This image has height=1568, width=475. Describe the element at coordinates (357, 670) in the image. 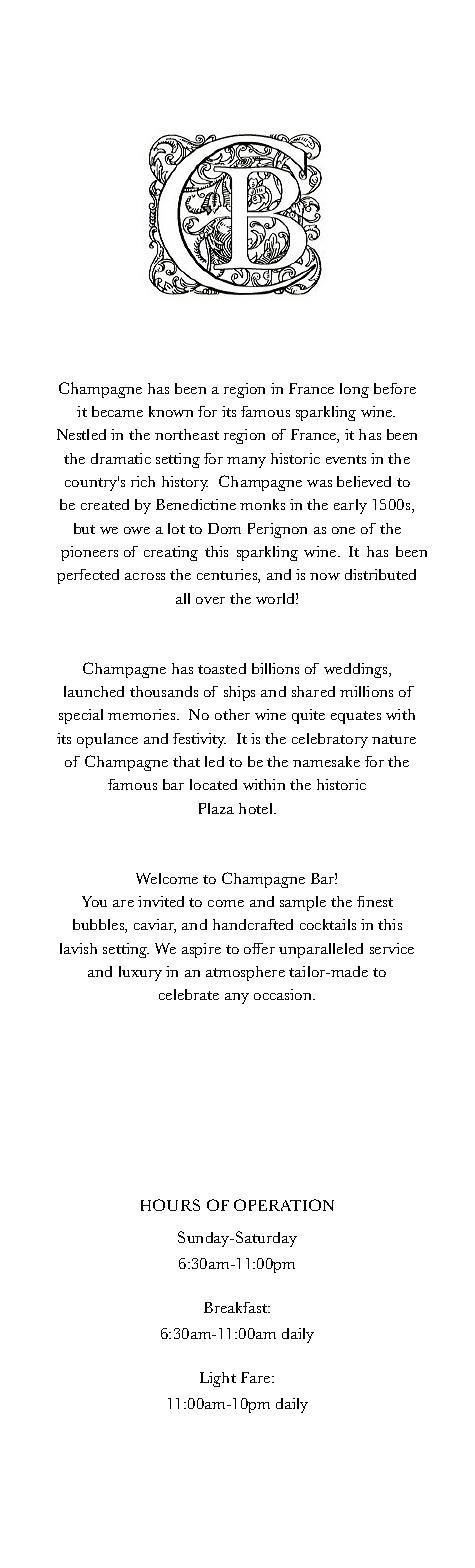

I see `weddings` at that location.
